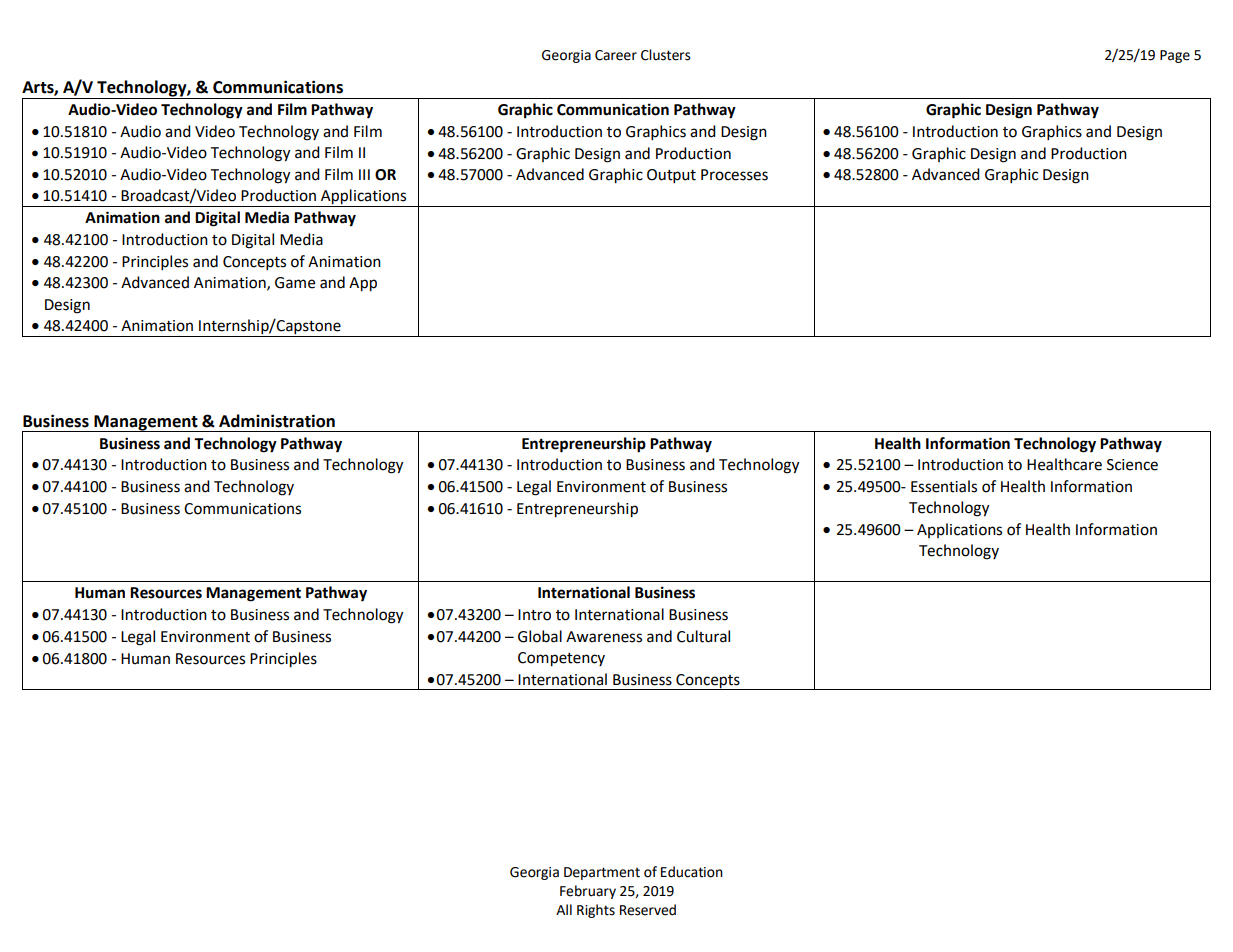  What do you see at coordinates (364, 174) in the page?
I see `III` at bounding box center [364, 174].
